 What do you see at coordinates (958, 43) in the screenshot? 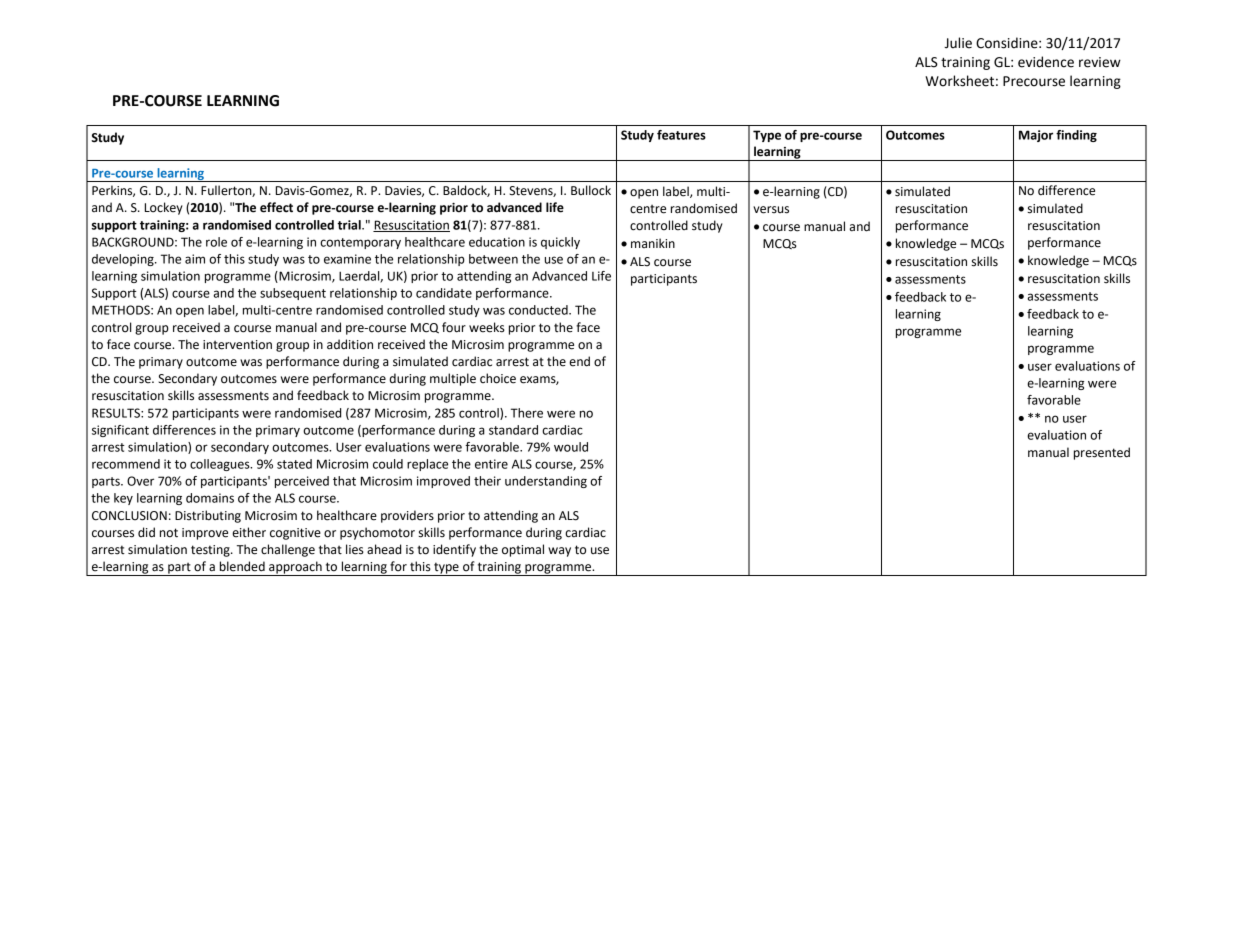
I see `Julie` at bounding box center [958, 43].
